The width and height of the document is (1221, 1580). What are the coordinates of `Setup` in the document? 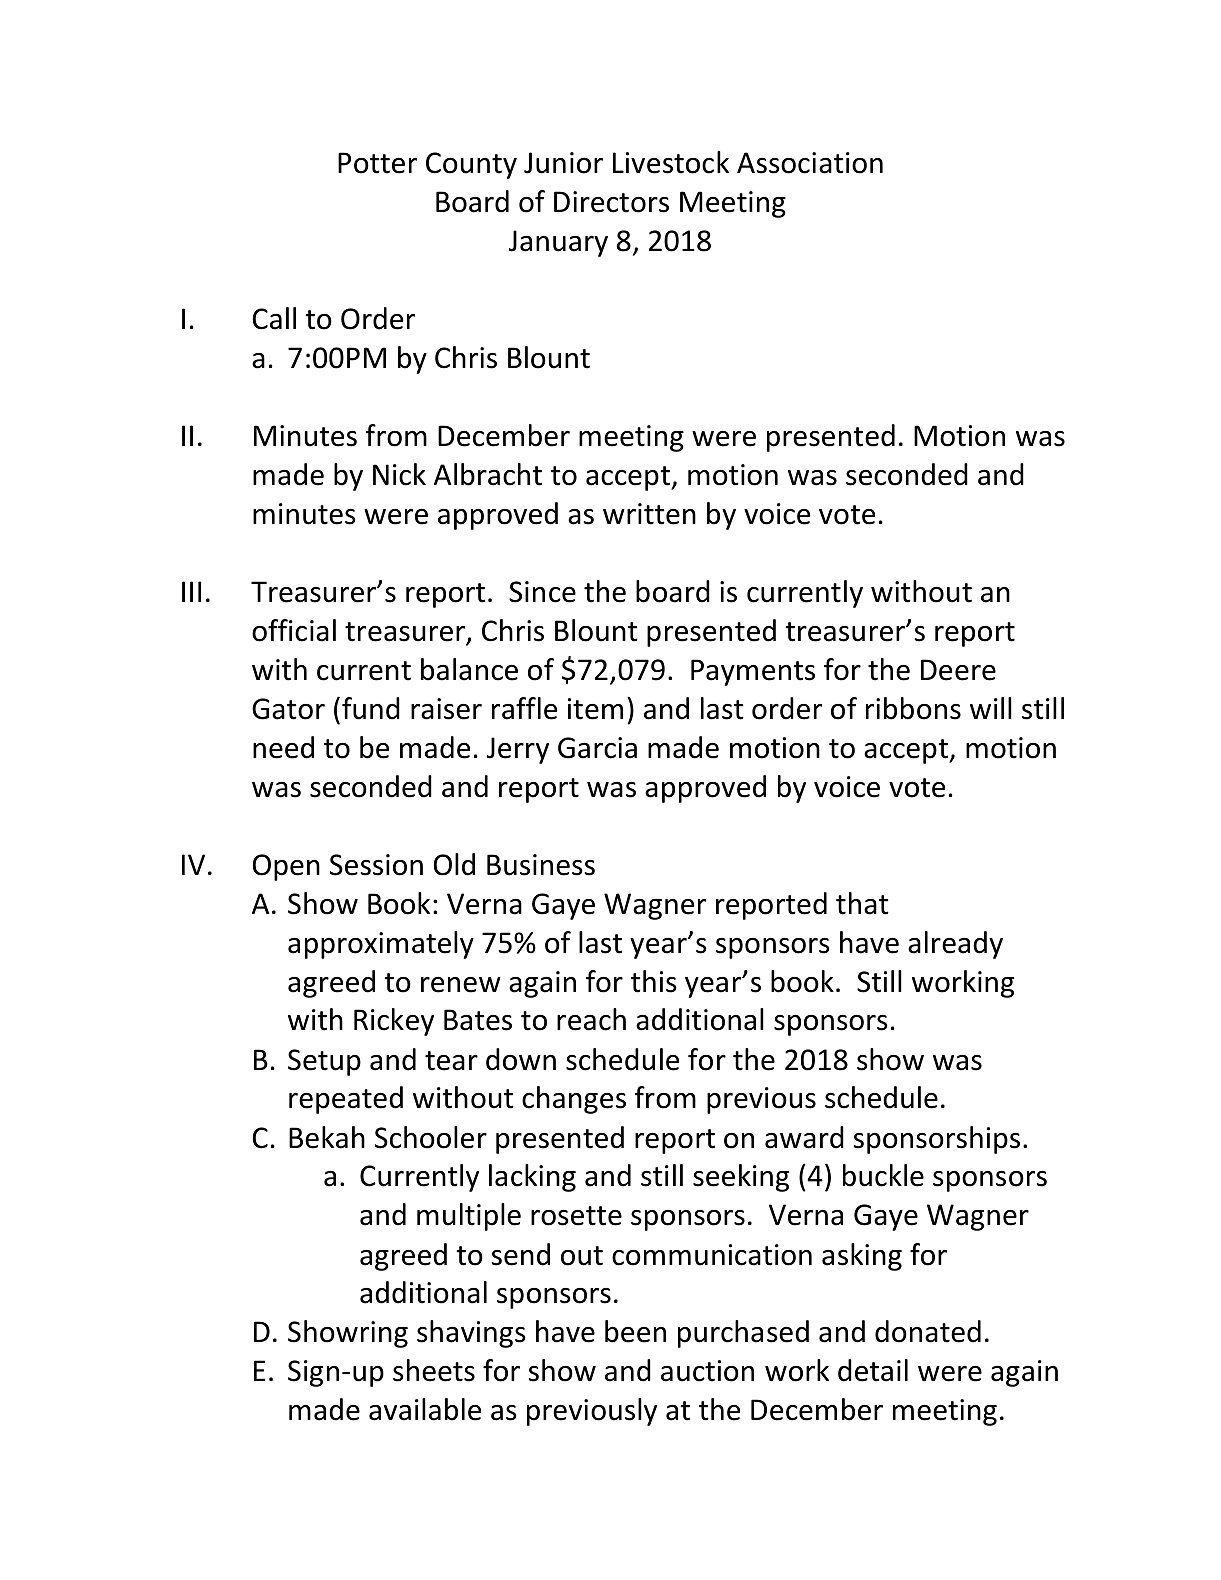 It's located at (324, 1062).
